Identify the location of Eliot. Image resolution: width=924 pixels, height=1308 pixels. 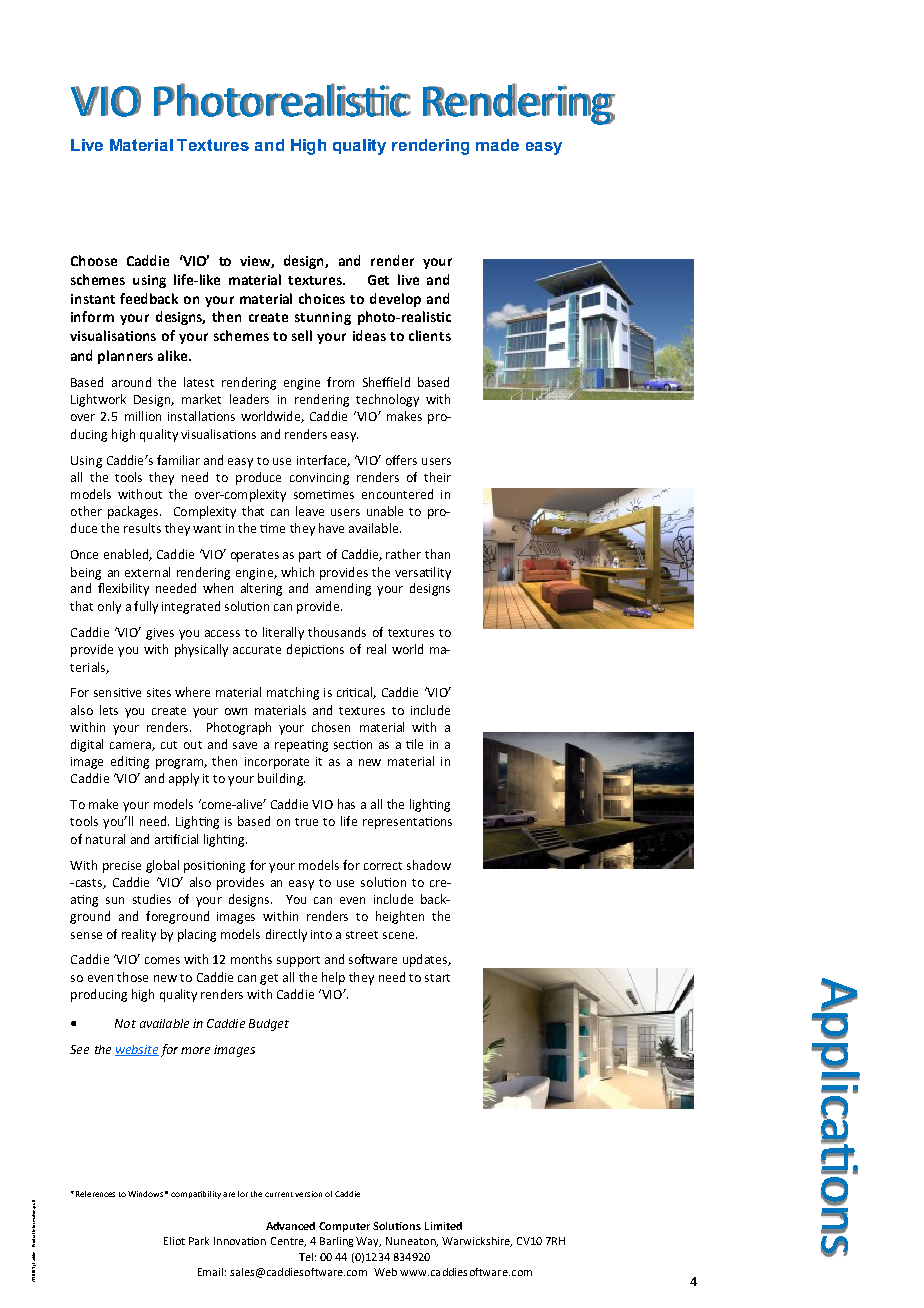
(174, 1241).
